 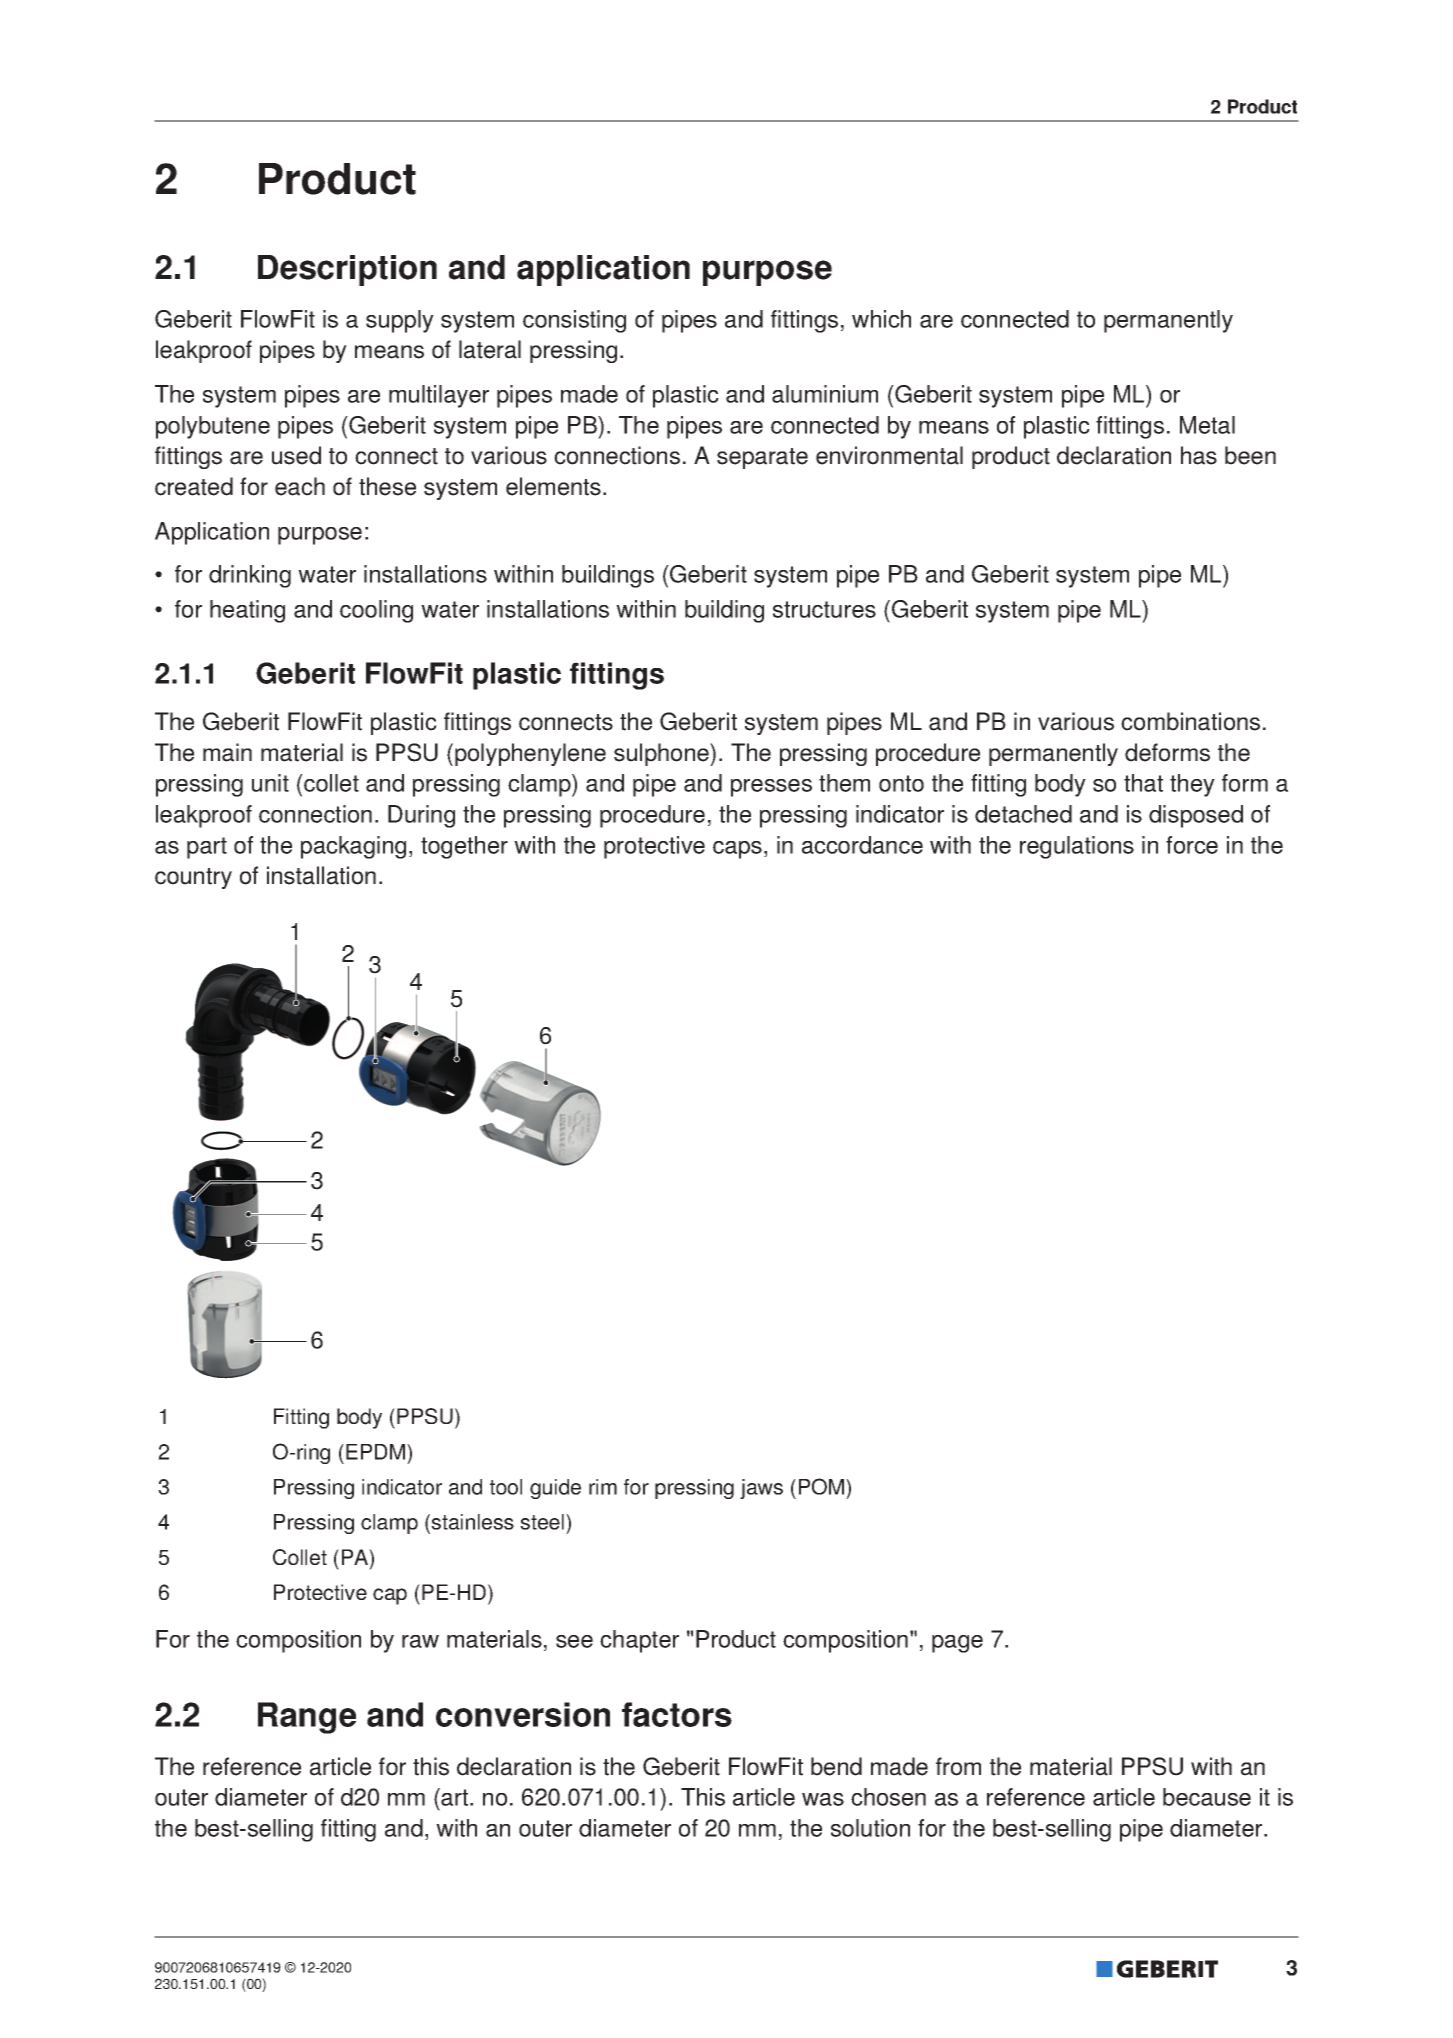 I want to click on EPDM, so click(x=375, y=1452).
